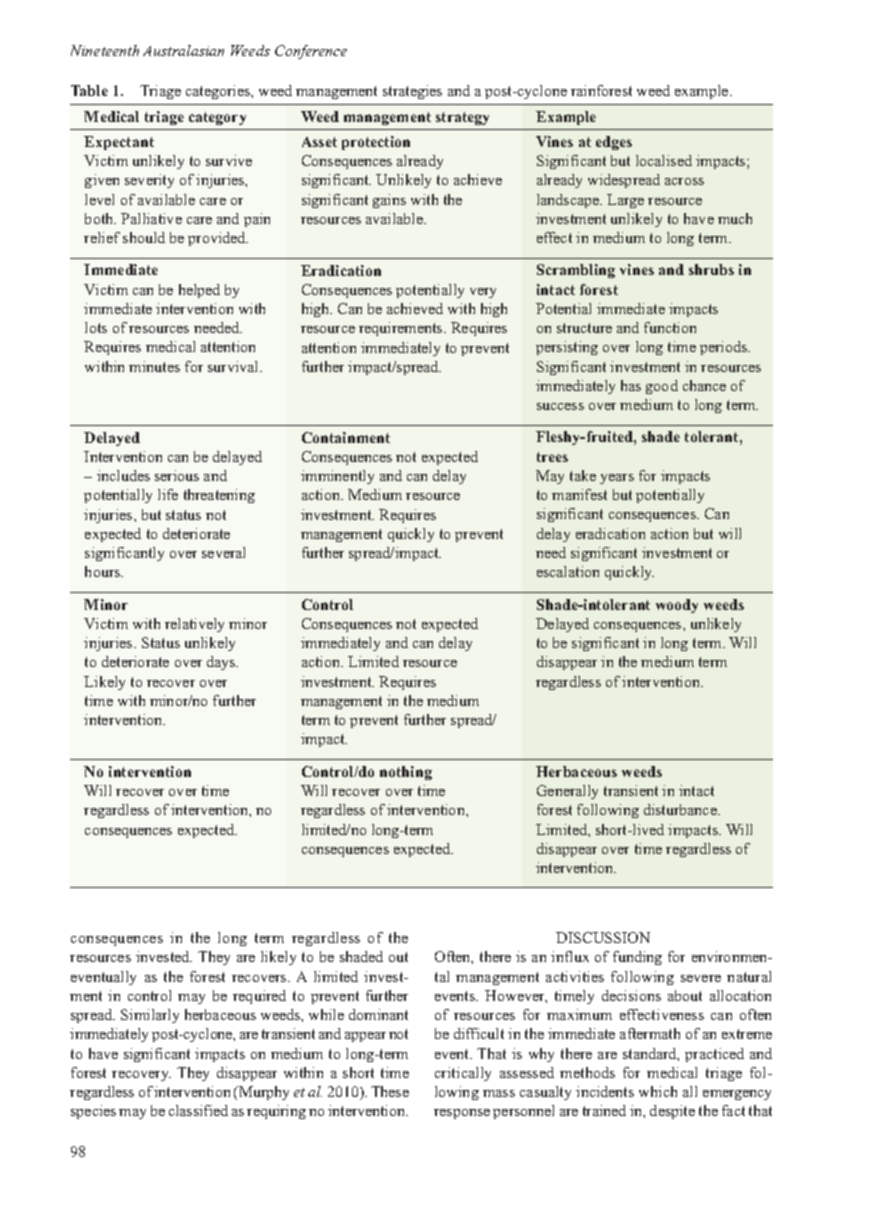 This document has height=1212, width=874. Describe the element at coordinates (412, 92) in the document. I see `strategies` at that location.
